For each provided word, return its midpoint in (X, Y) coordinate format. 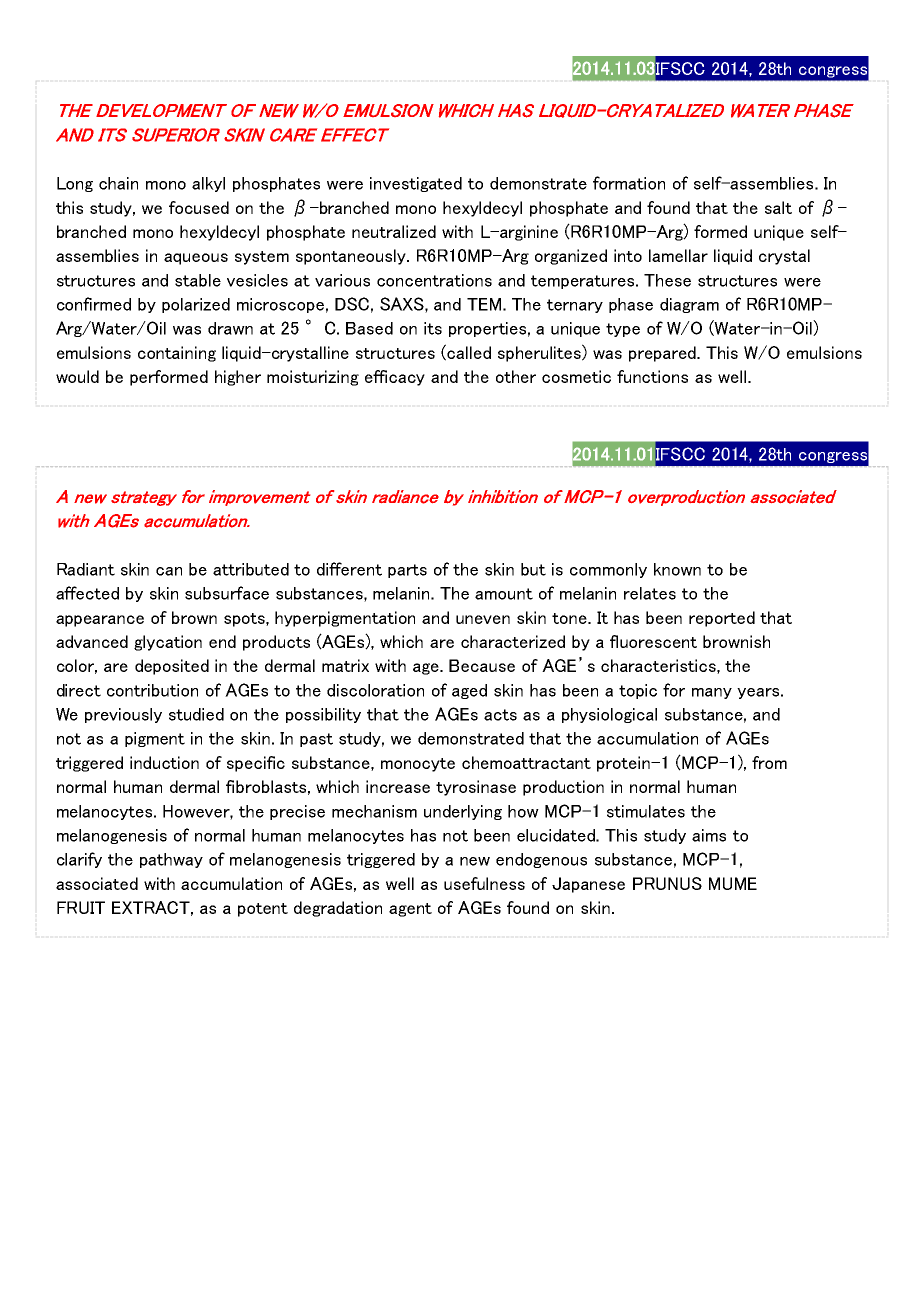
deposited (172, 667)
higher (238, 378)
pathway (171, 860)
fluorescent (653, 641)
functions (652, 376)
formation (629, 183)
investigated (416, 184)
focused (199, 207)
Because (482, 665)
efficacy (395, 378)
